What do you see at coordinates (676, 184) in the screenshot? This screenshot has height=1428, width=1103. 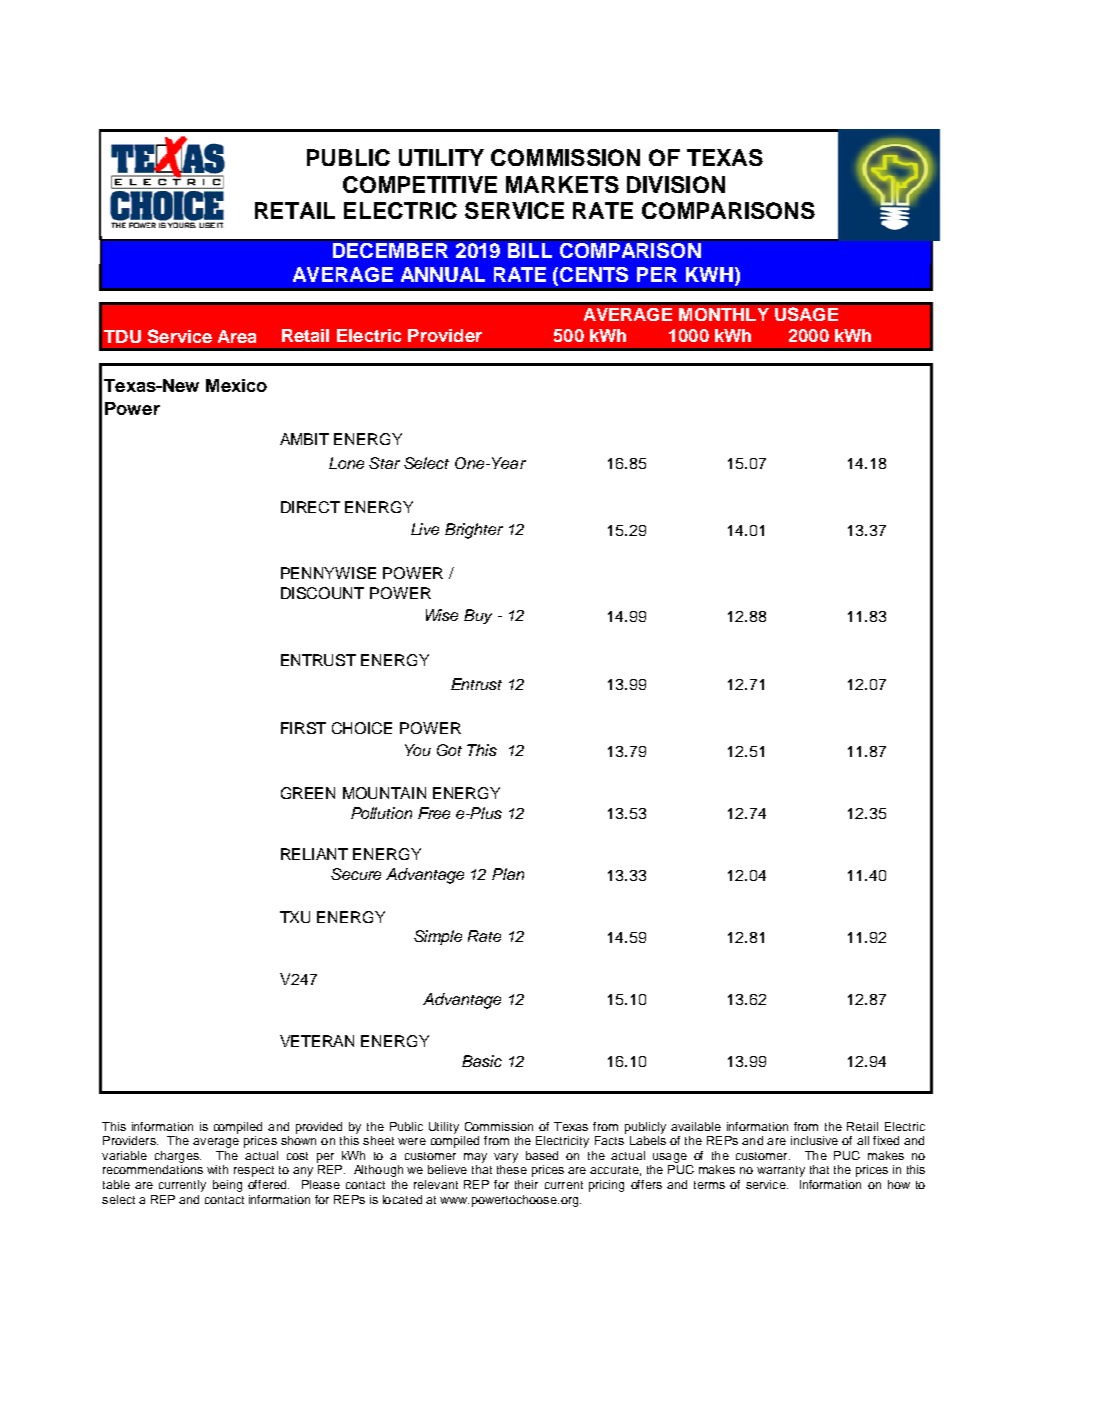 I see `DIVISION` at bounding box center [676, 184].
